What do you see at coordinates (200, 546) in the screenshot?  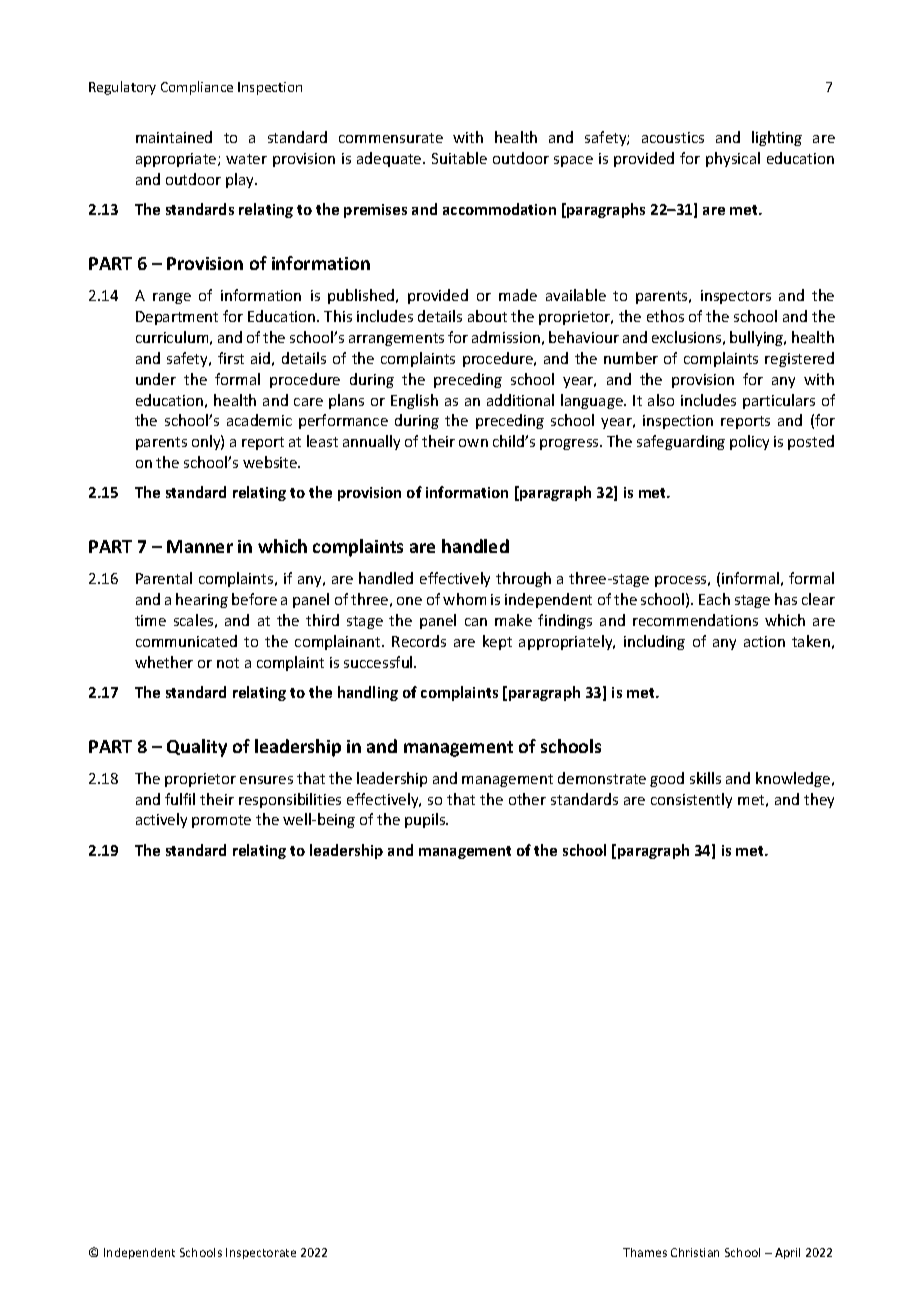 I see `Manner` at bounding box center [200, 546].
